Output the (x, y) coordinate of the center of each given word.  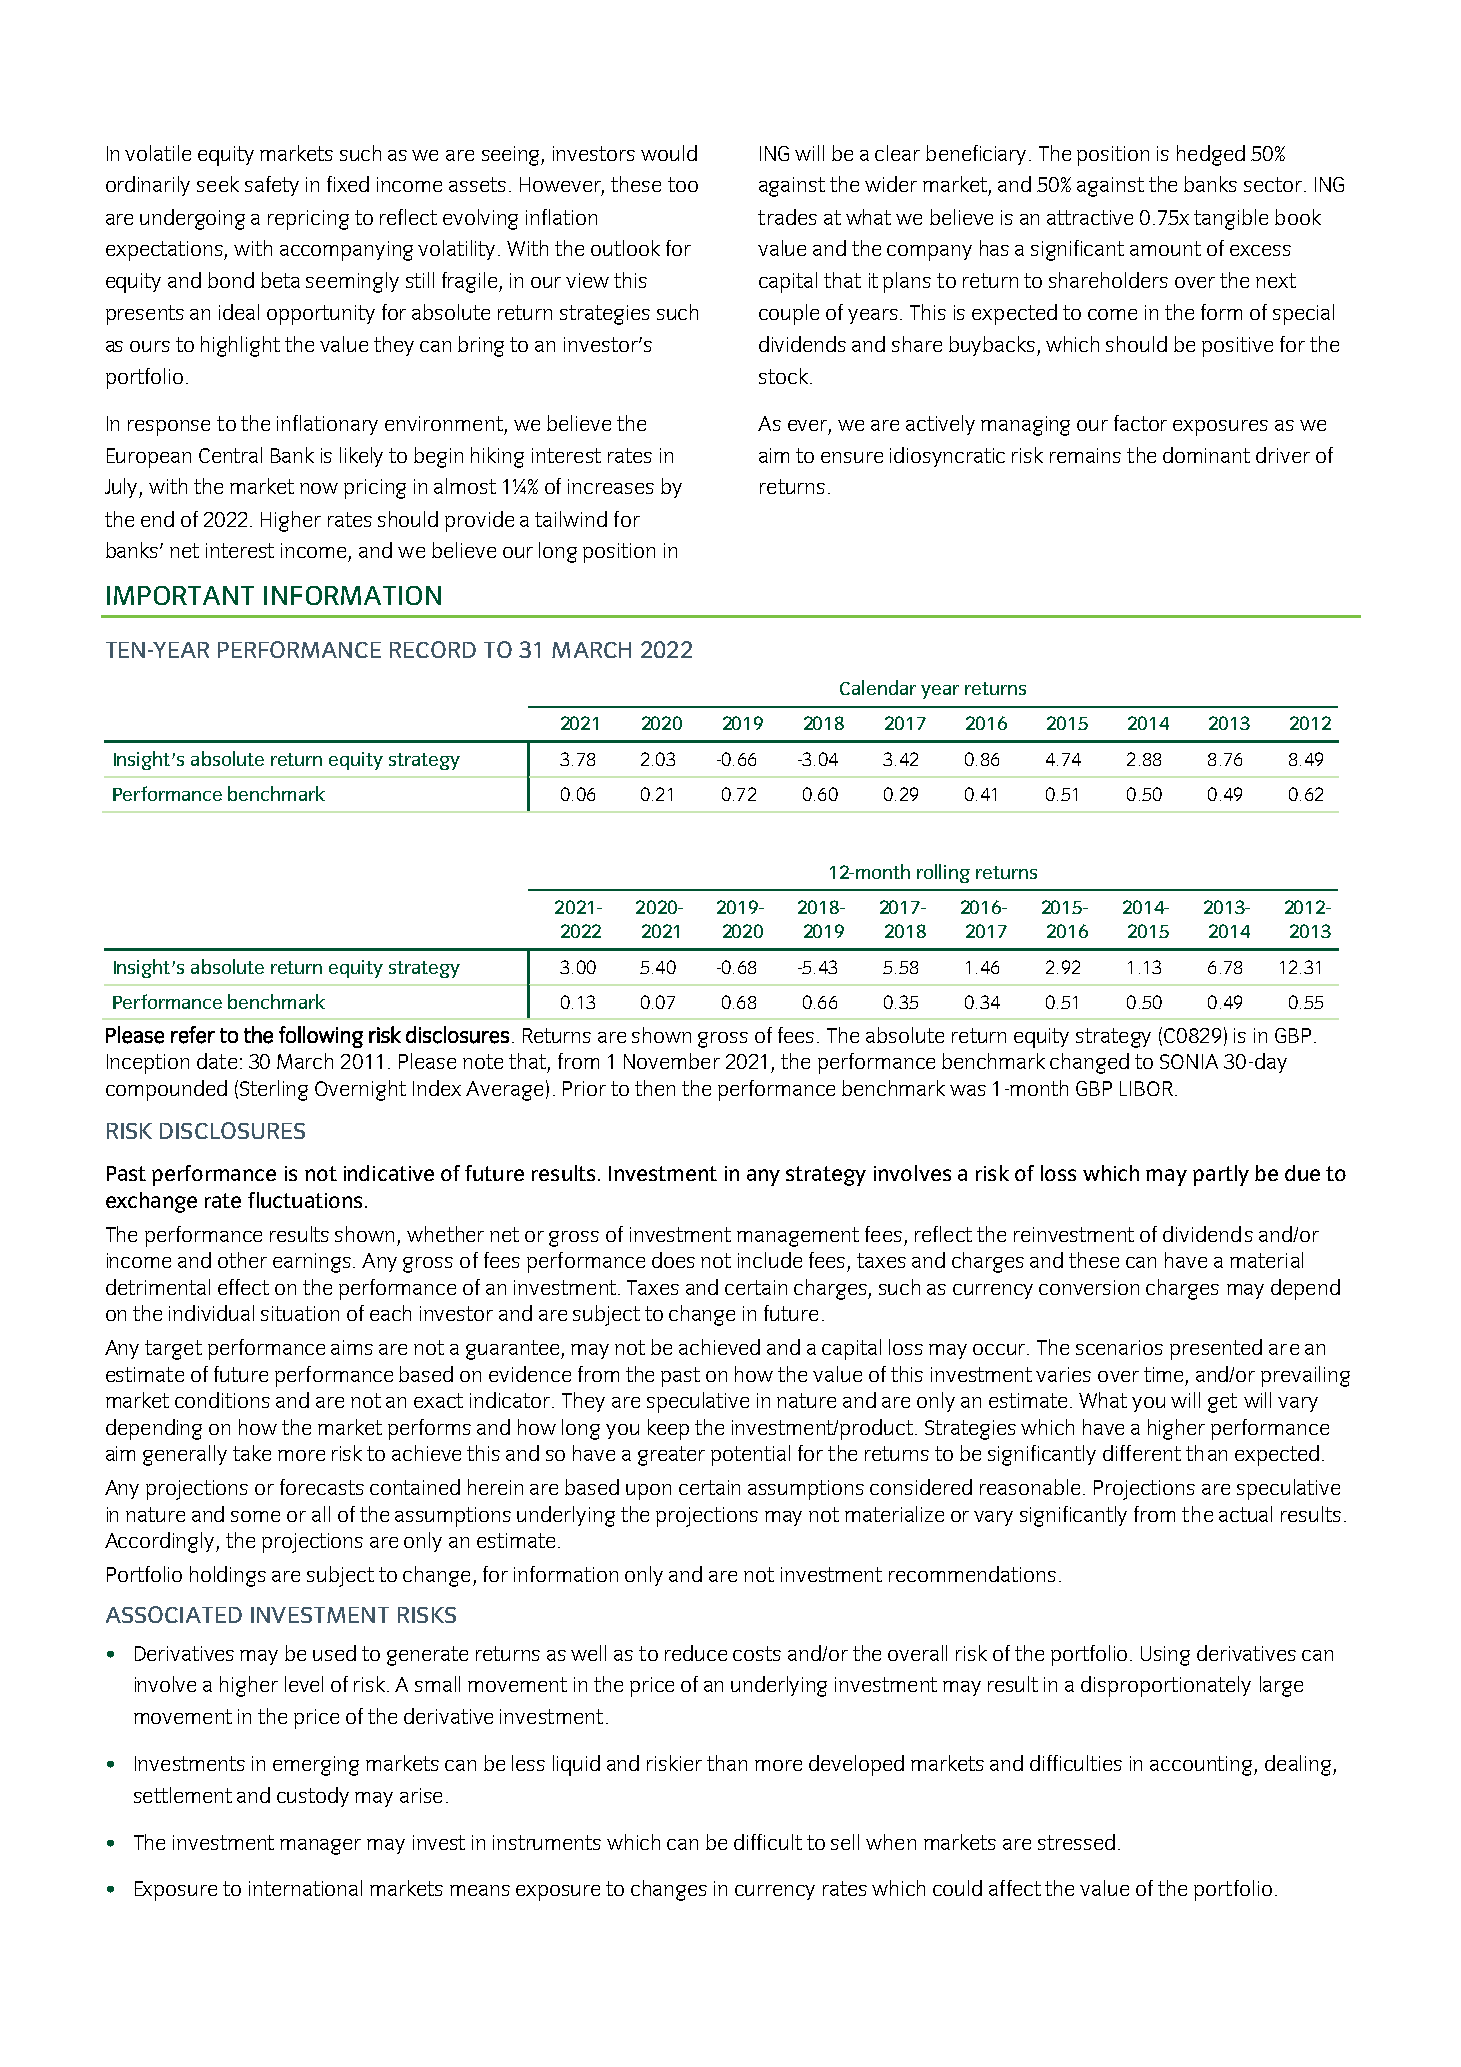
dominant (1206, 455)
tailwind (571, 519)
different (1142, 1453)
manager (320, 1847)
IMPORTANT (180, 595)
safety (272, 186)
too (683, 184)
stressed (1076, 1842)
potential (750, 1455)
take (252, 1453)
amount (1165, 248)
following (321, 1037)
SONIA (1189, 1061)
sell (845, 1842)
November (672, 1061)
